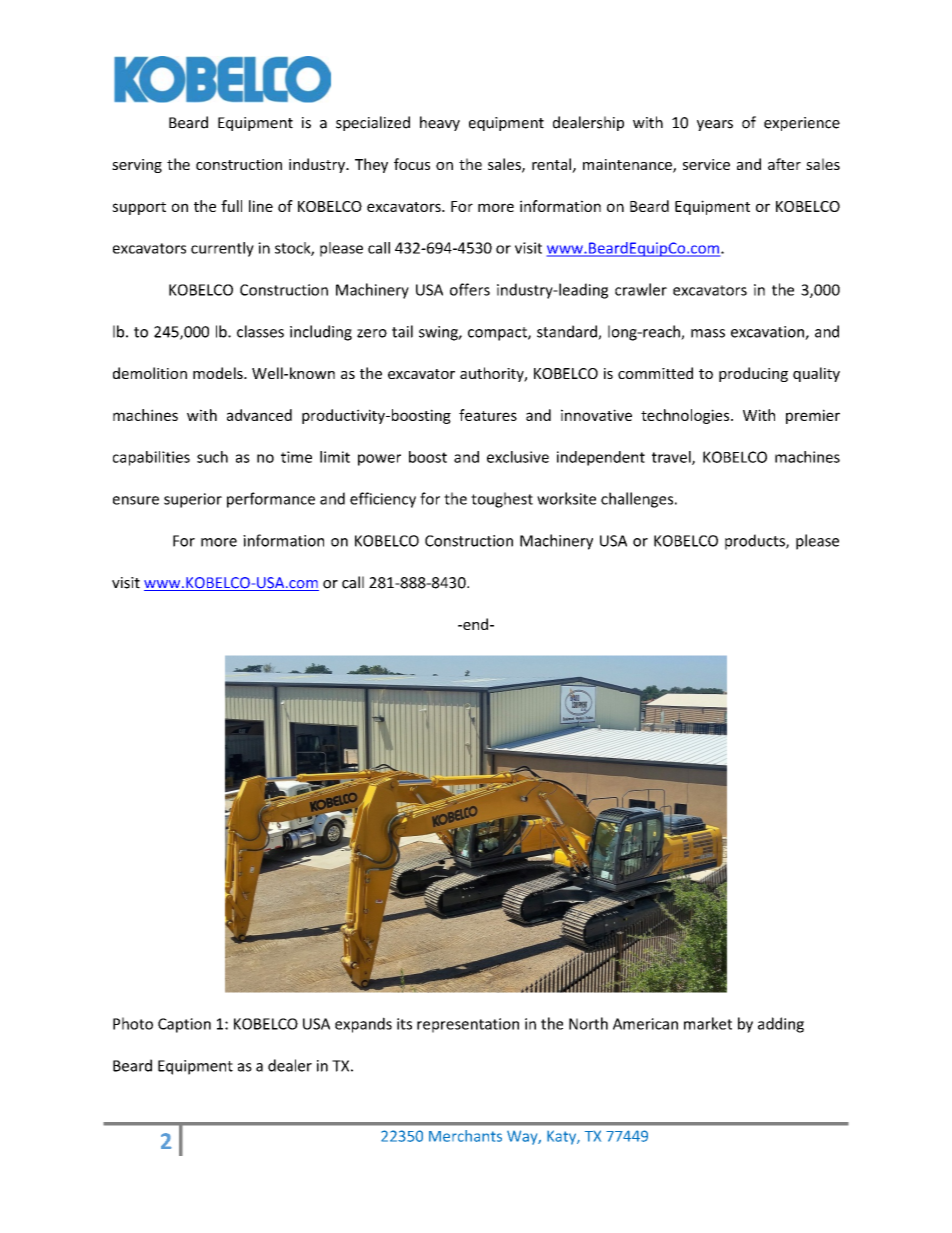 The width and height of the image is (952, 1233). Describe the element at coordinates (363, 1025) in the image. I see `expands` at that location.
